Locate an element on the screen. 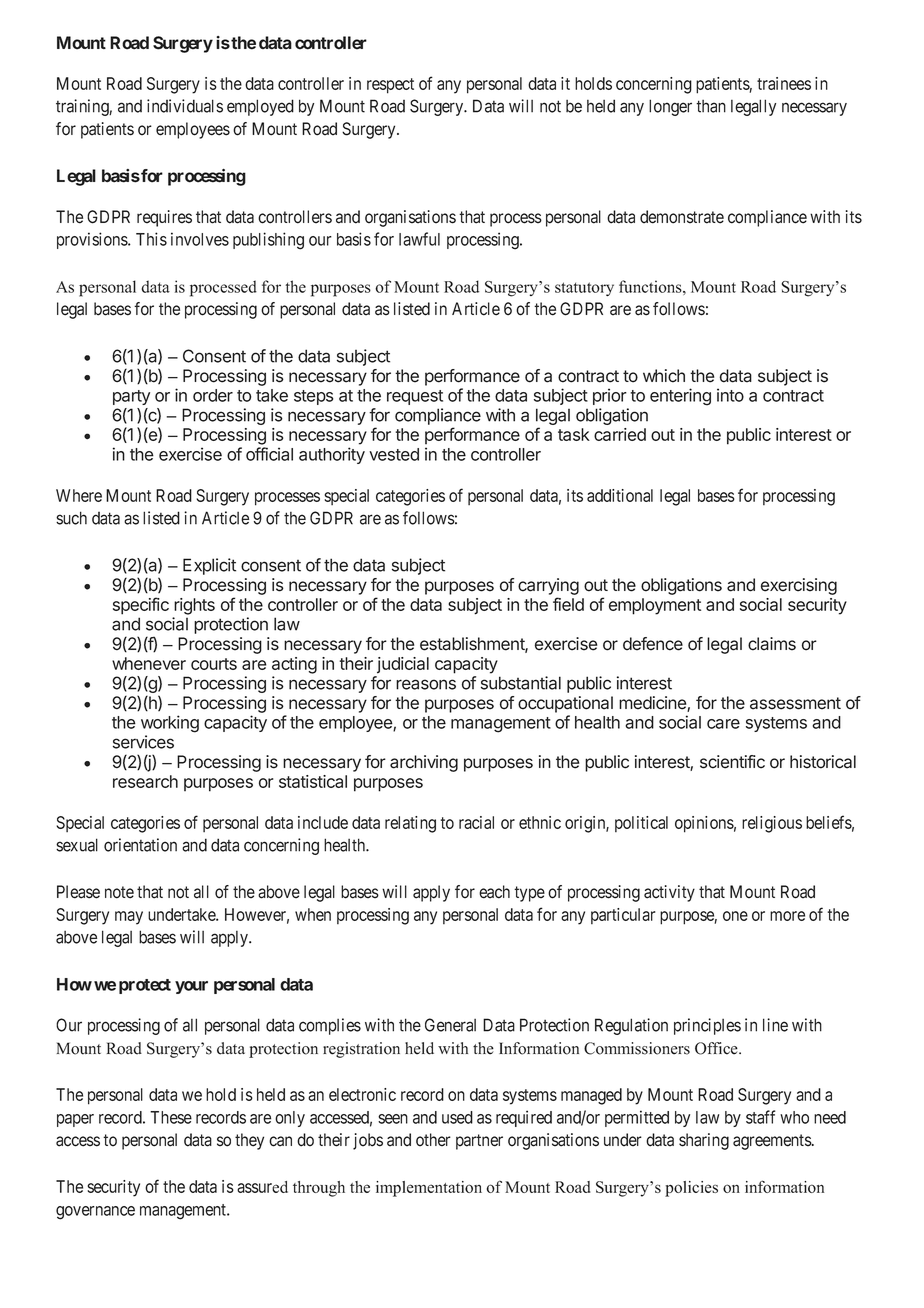 The height and width of the screenshot is (1308, 924). judicial is located at coordinates (403, 665).
